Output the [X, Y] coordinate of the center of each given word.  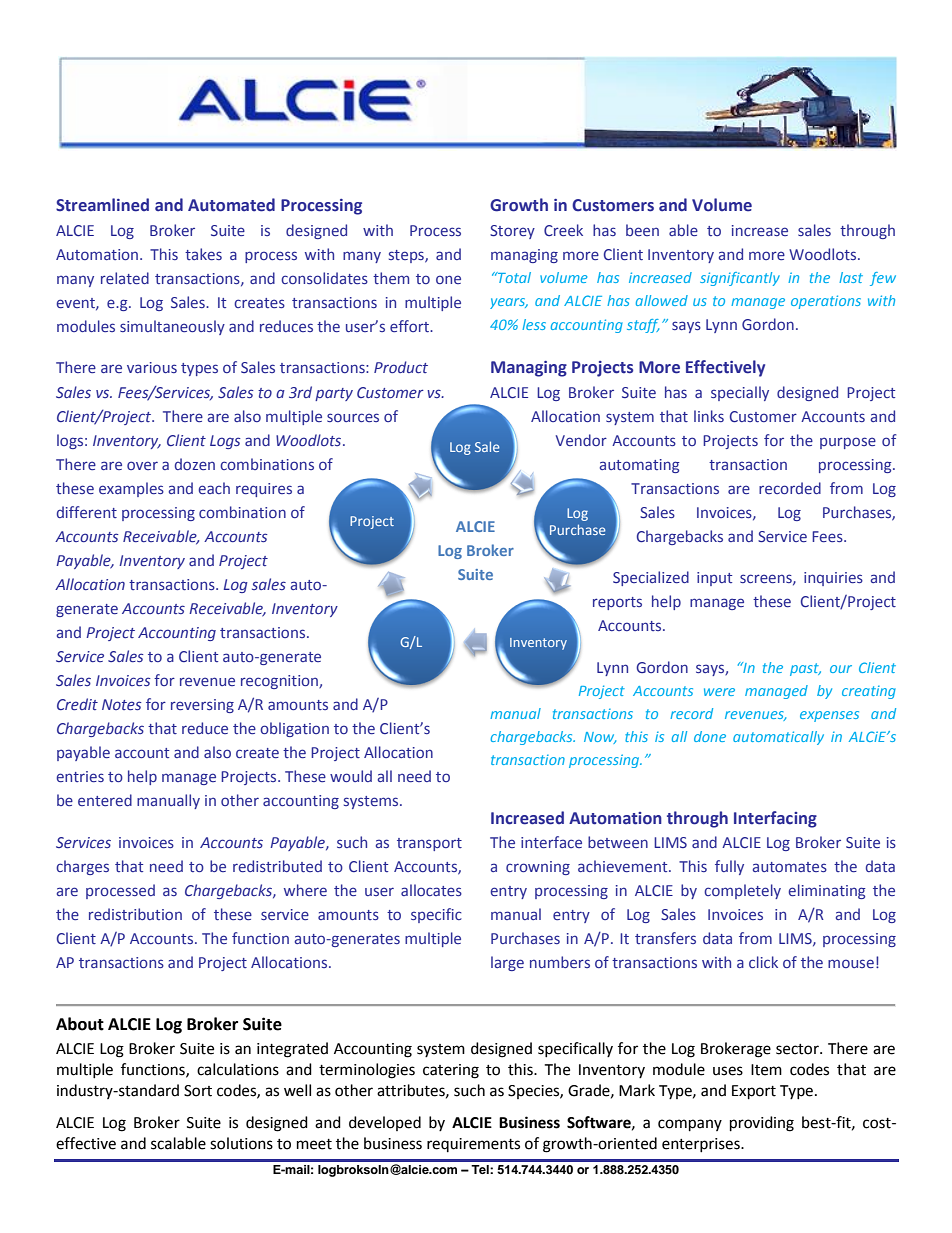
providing [762, 1124]
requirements [473, 1145]
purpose [848, 443]
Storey [512, 232]
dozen [195, 464]
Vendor [581, 440]
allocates [431, 890]
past [805, 669]
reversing [202, 706]
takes [203, 254]
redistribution [135, 914]
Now [600, 738]
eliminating [827, 891]
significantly [740, 279]
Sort [198, 1091]
